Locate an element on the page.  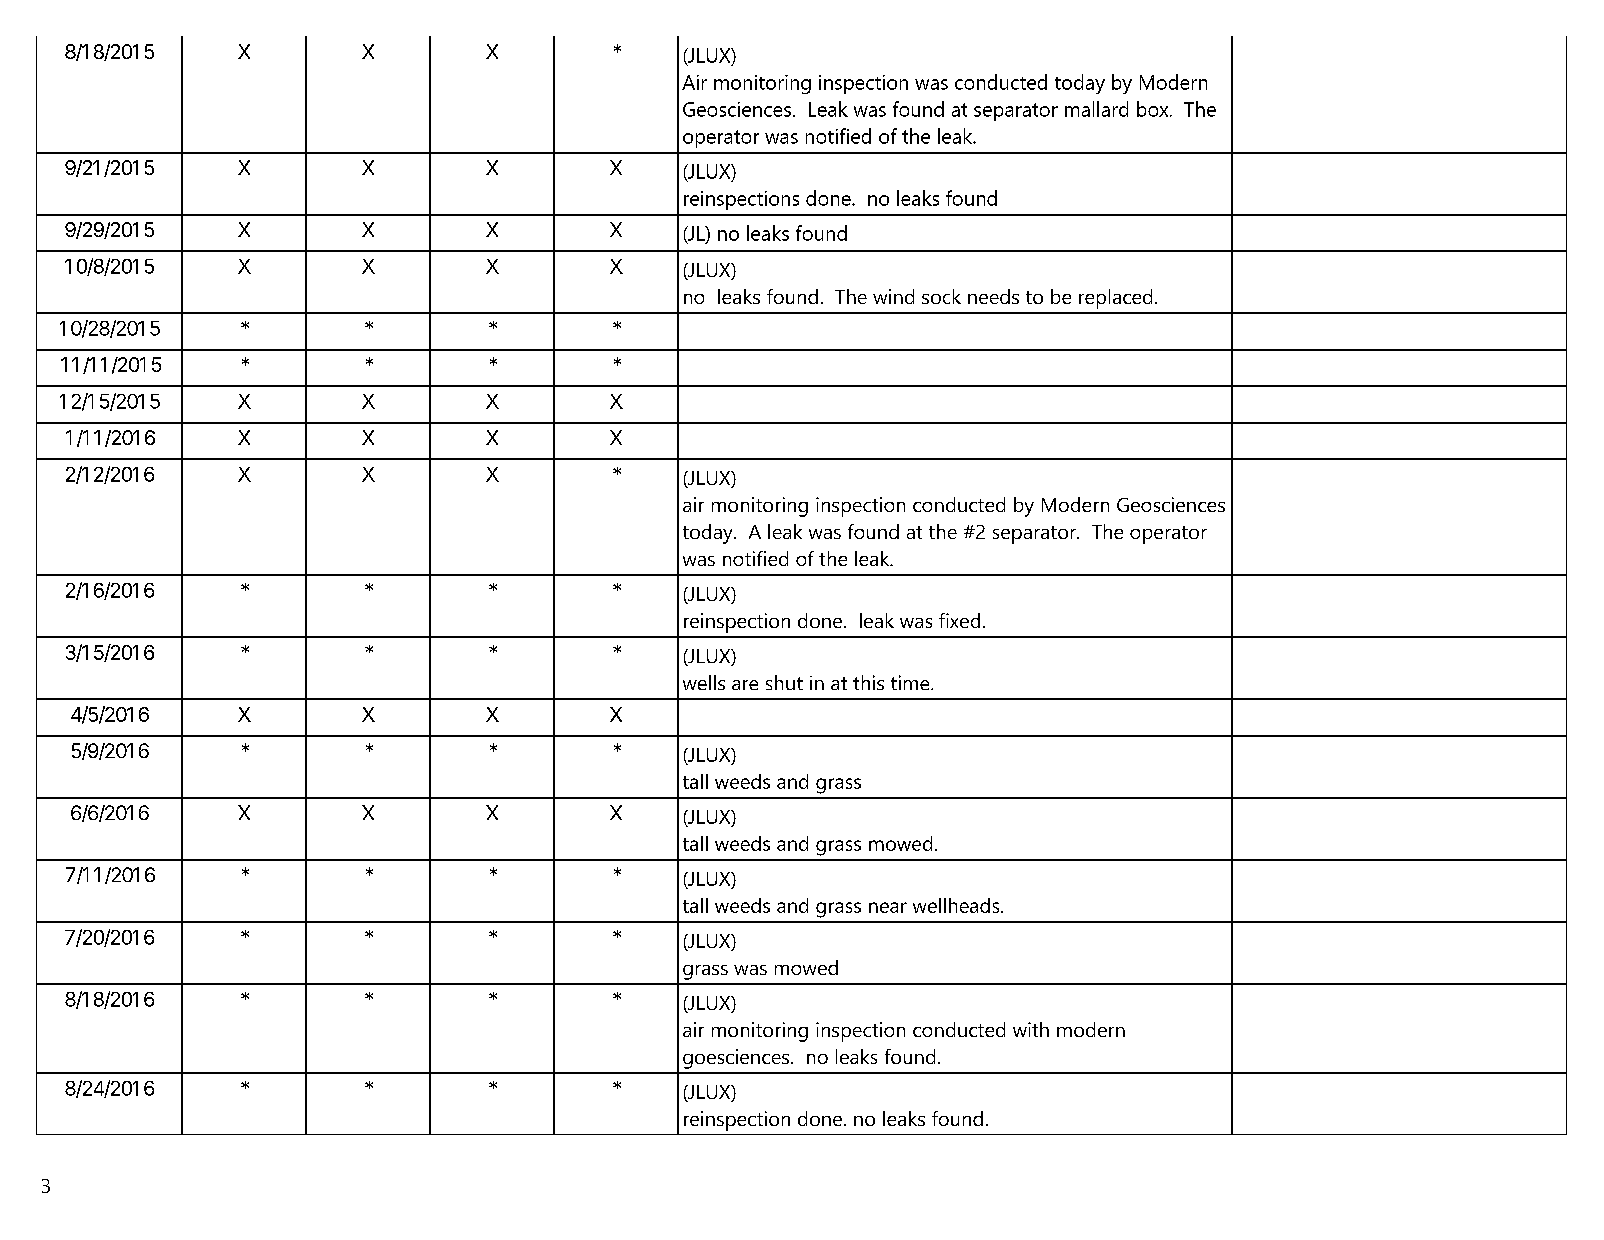
mallard is located at coordinates (1096, 109).
